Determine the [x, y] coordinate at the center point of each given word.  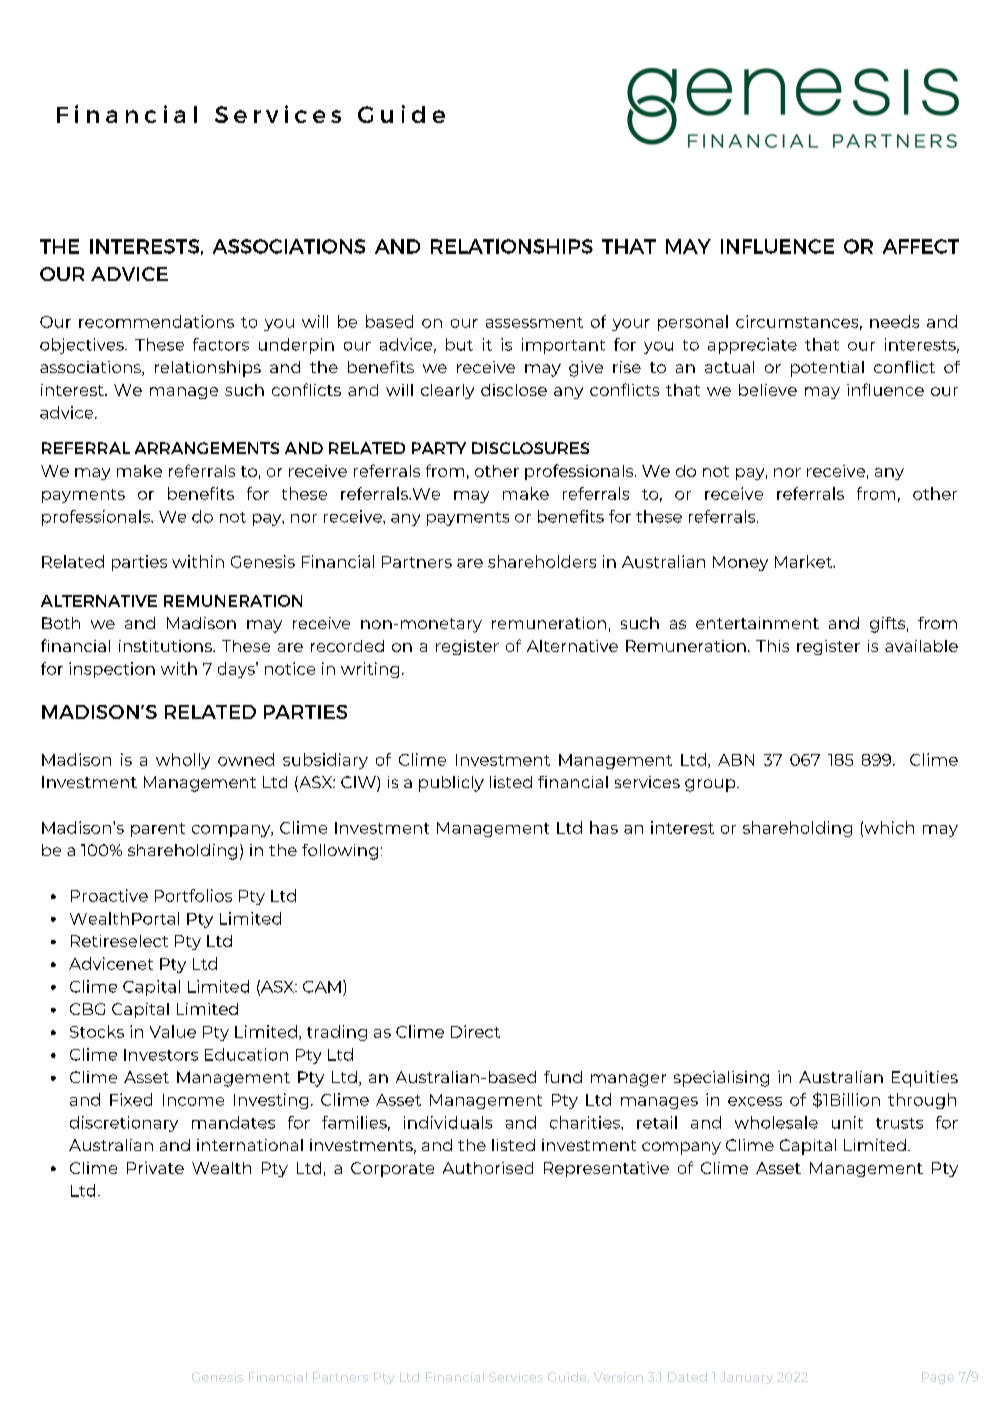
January [746, 1378]
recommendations [156, 321]
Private [155, 1168]
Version [618, 1377]
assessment [534, 322]
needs [894, 321]
